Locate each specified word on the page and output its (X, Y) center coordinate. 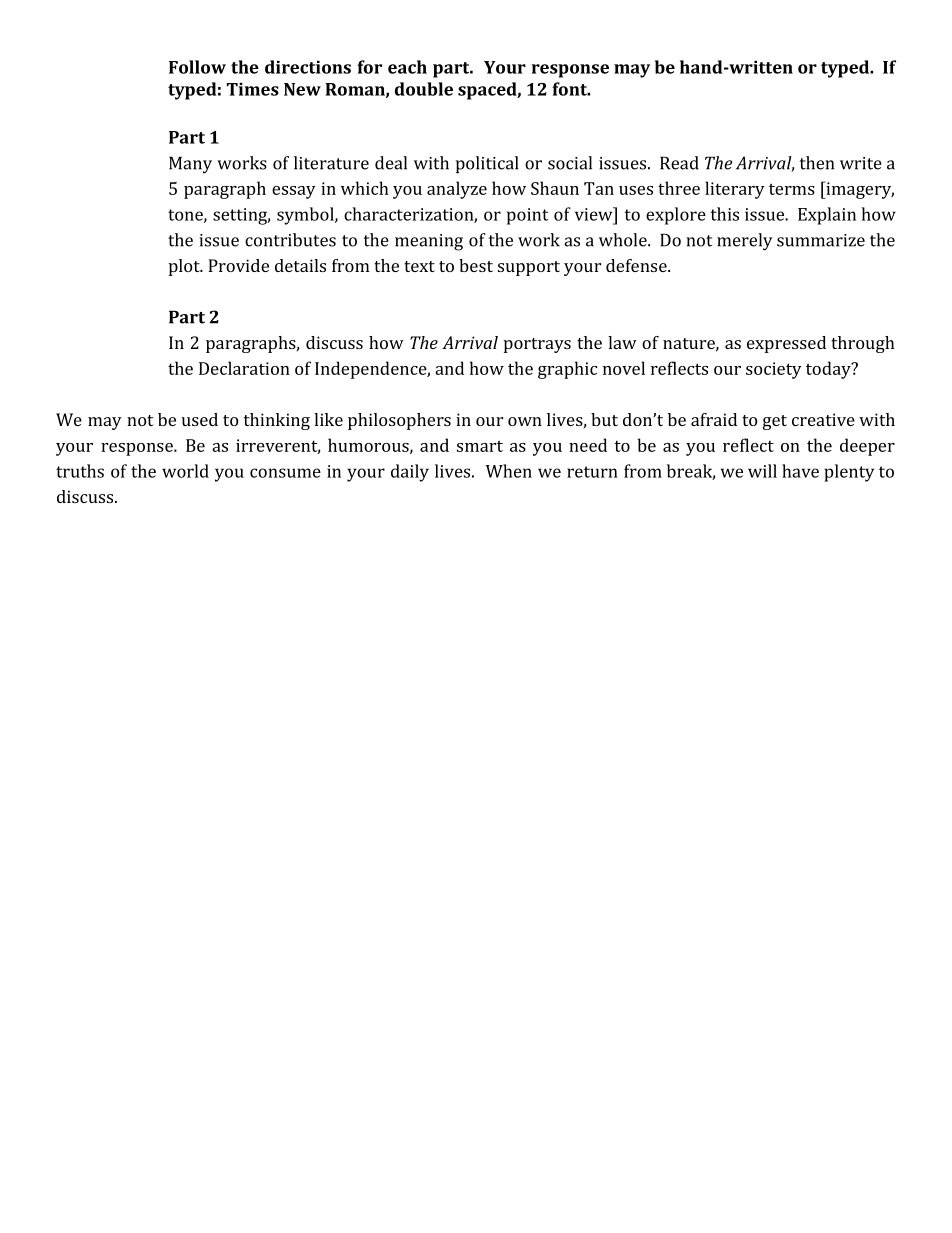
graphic (567, 370)
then (817, 163)
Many (190, 165)
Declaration (244, 368)
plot (185, 267)
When (509, 471)
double (424, 89)
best (476, 265)
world (185, 471)
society (774, 370)
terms (792, 189)
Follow (197, 67)
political (487, 164)
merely (745, 242)
